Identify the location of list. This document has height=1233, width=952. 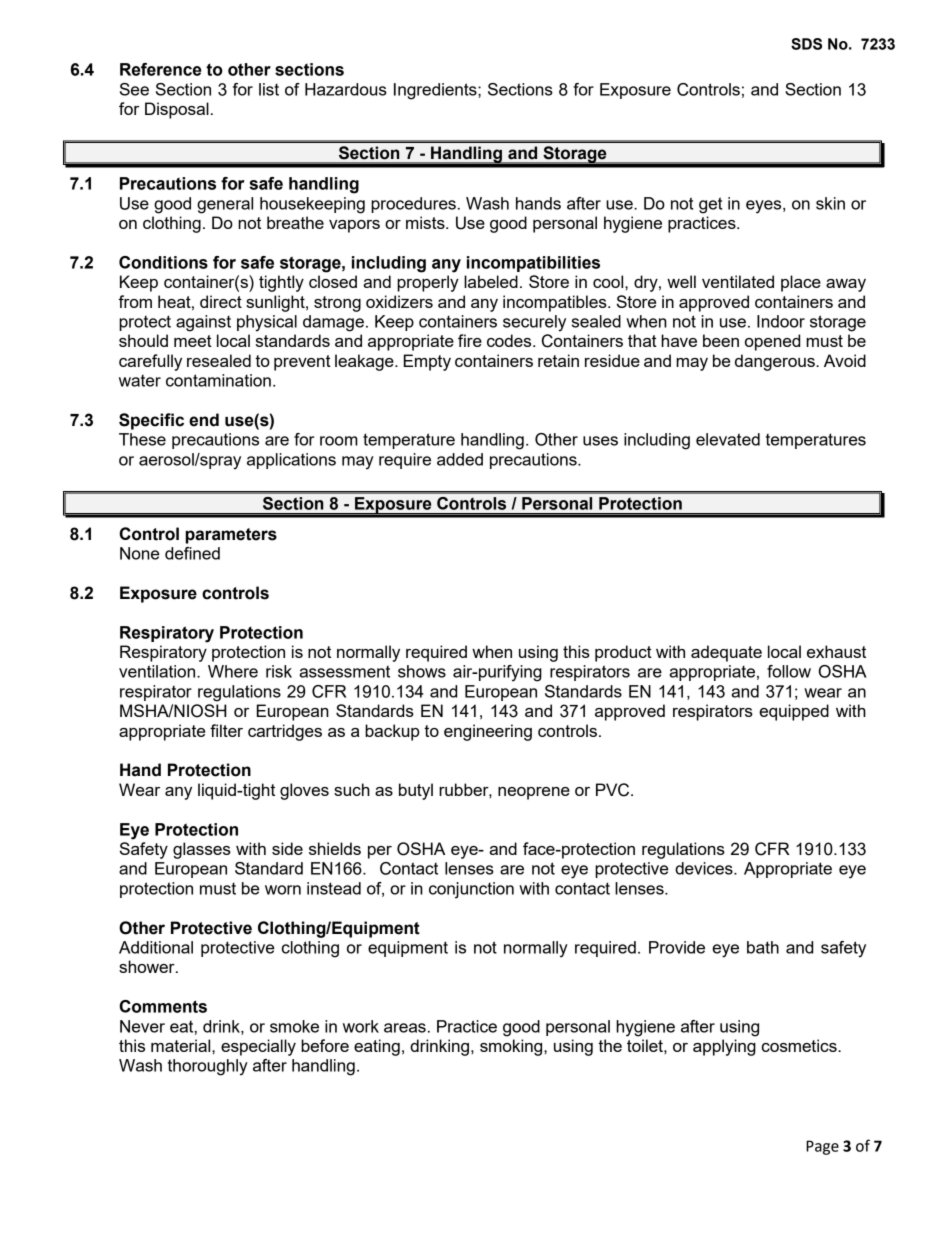
(269, 89).
